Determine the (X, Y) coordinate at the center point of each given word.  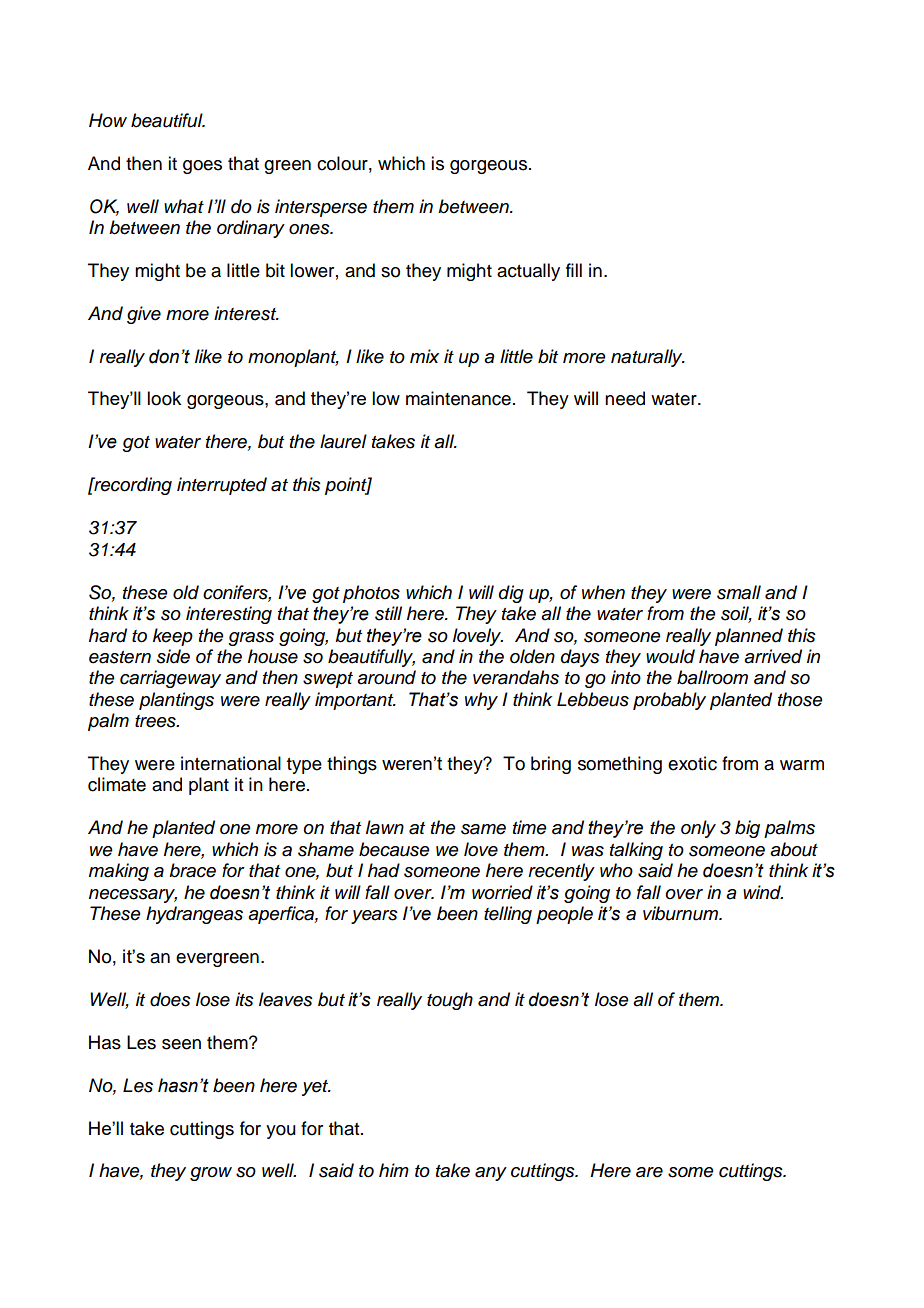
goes (202, 167)
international (231, 763)
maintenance (458, 398)
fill (574, 270)
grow (211, 1174)
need (625, 398)
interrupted (222, 486)
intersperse (321, 208)
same (483, 829)
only (698, 829)
